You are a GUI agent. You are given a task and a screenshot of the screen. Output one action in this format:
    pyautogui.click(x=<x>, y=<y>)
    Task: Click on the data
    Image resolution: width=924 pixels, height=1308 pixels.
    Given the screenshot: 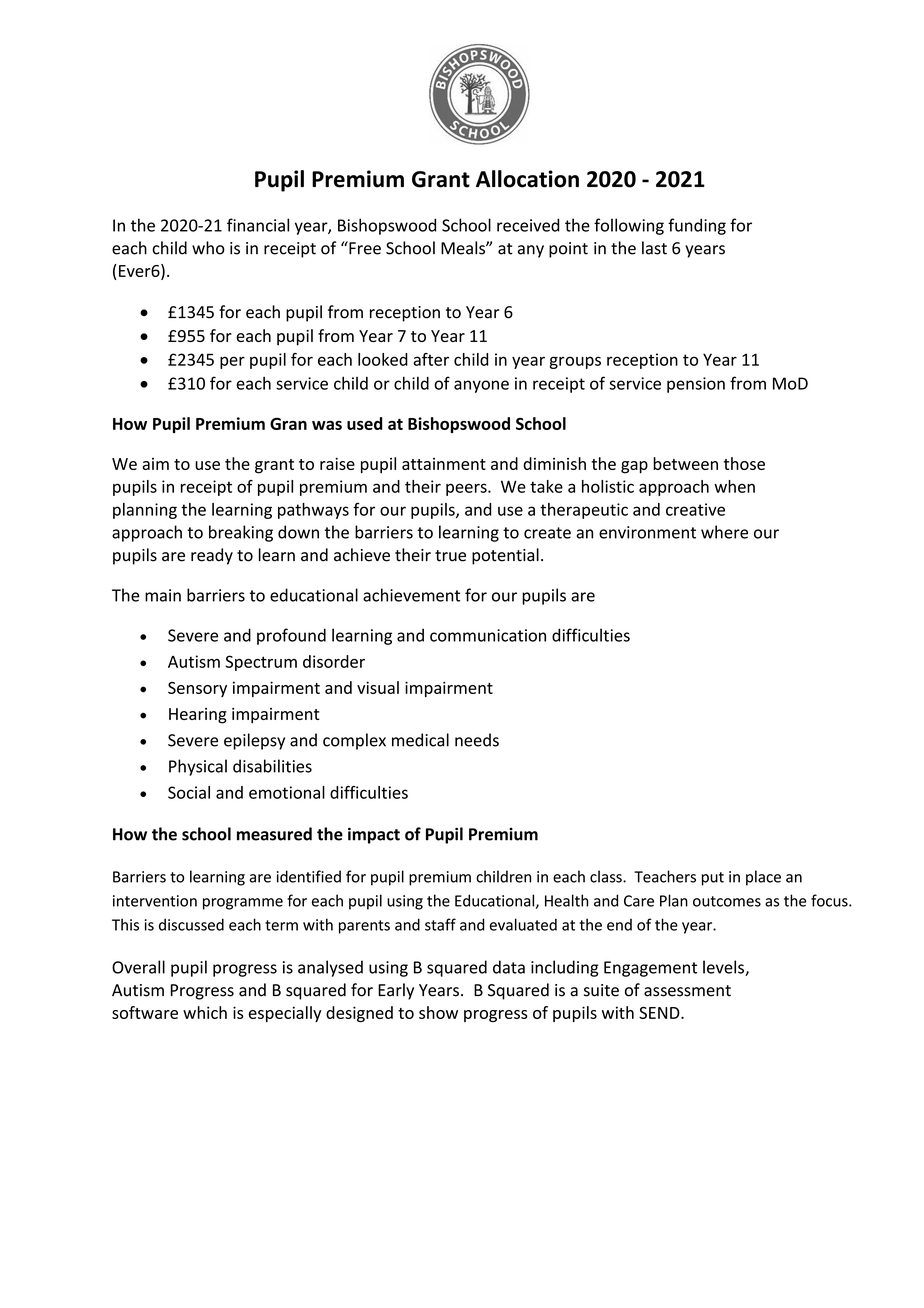 What is the action you would take?
    pyautogui.click(x=509, y=967)
